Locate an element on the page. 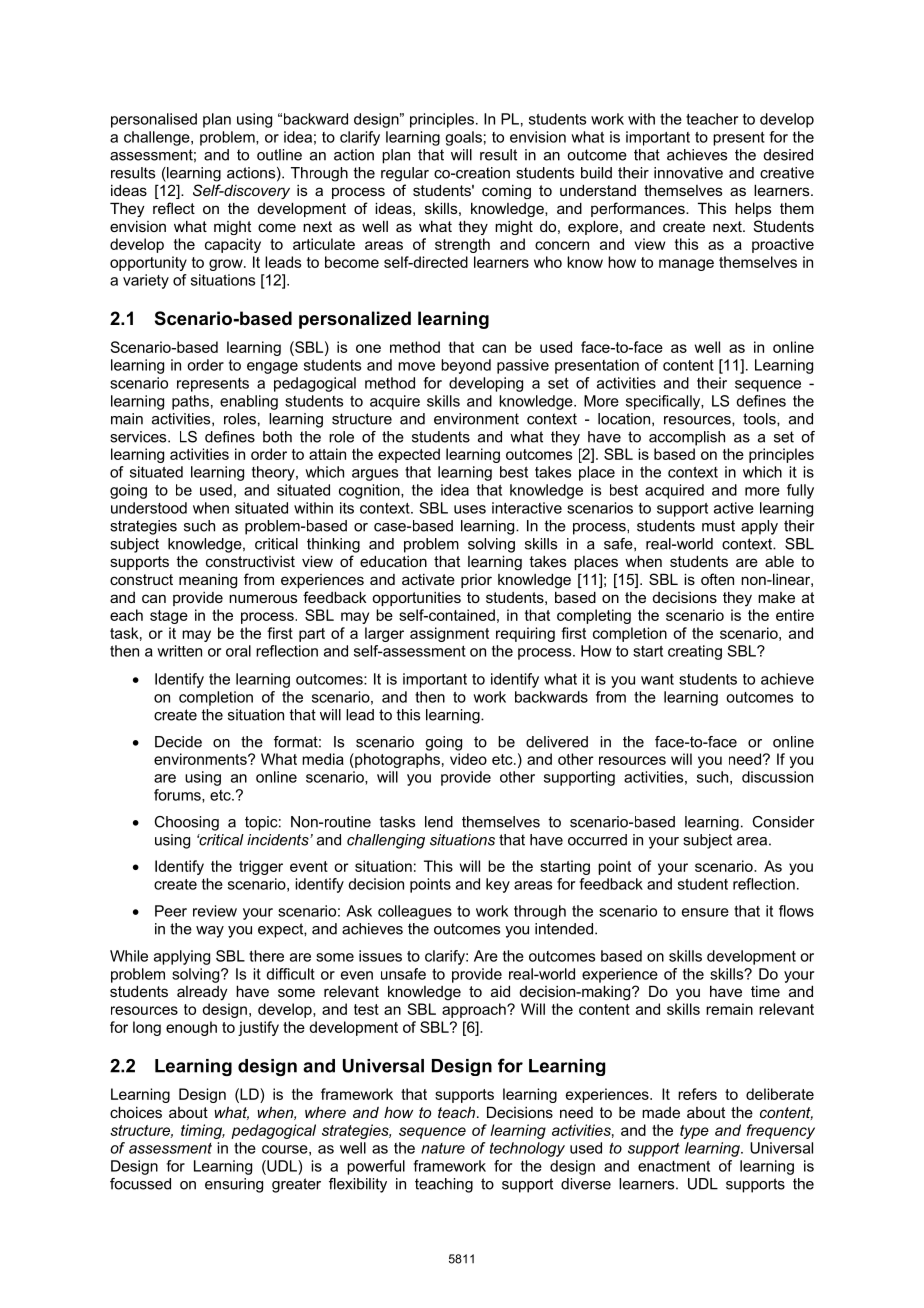 This image has height=1308, width=924. goals is located at coordinates (463, 138).
